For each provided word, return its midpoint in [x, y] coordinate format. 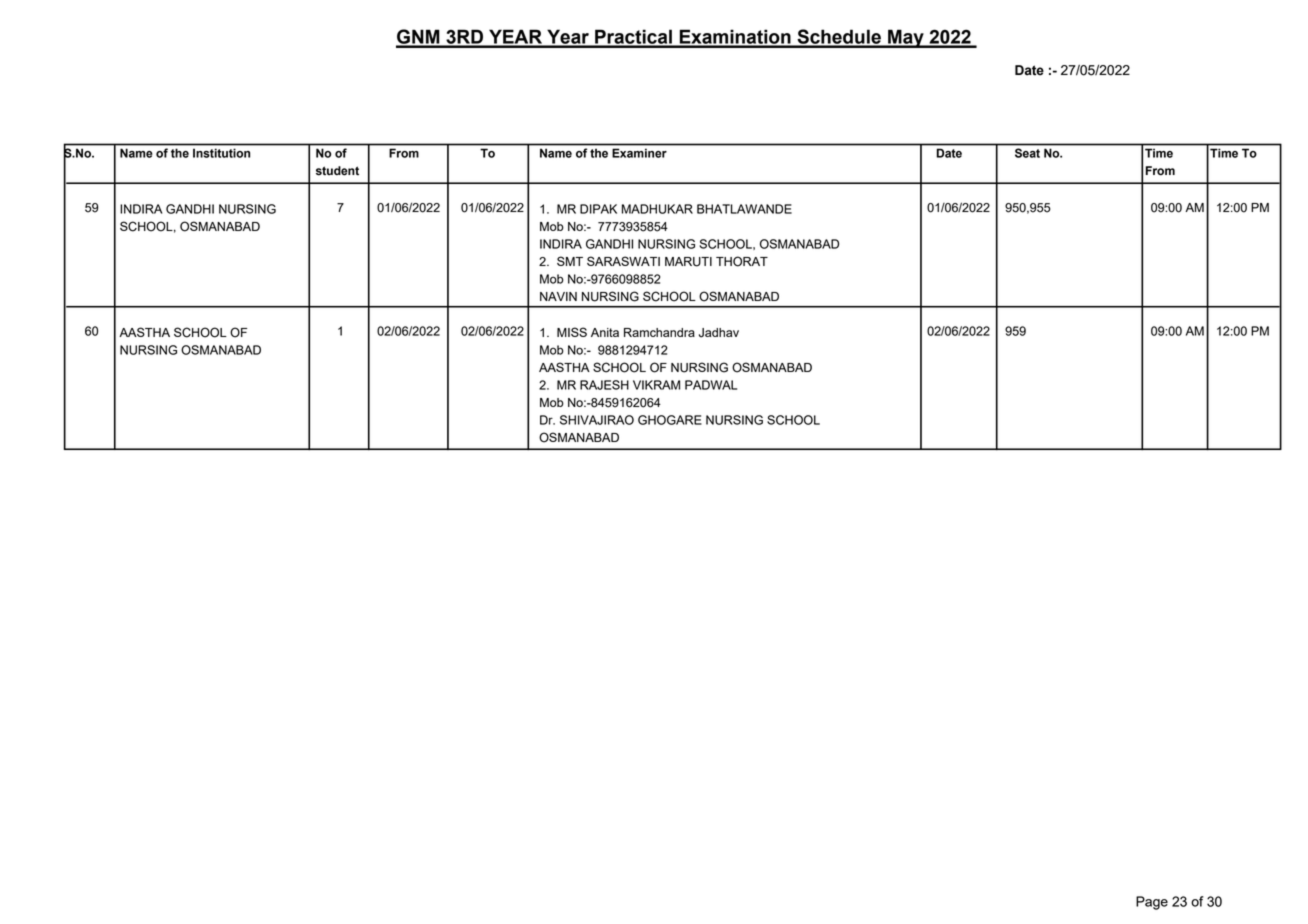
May [906, 38]
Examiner [639, 153]
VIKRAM [656, 385]
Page [1152, 903]
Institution [221, 153]
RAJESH [604, 385]
